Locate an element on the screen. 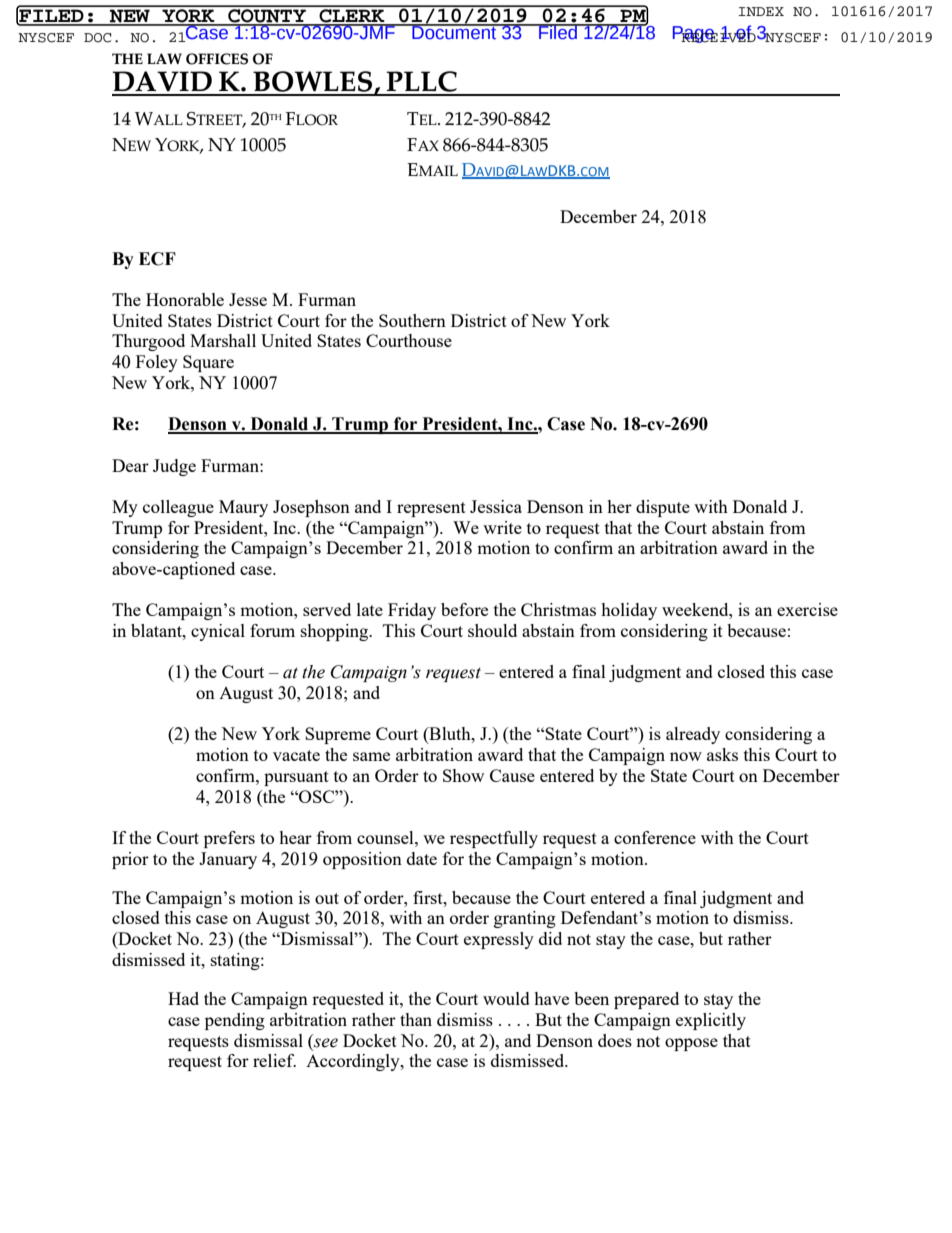  Honorable is located at coordinates (185, 299).
